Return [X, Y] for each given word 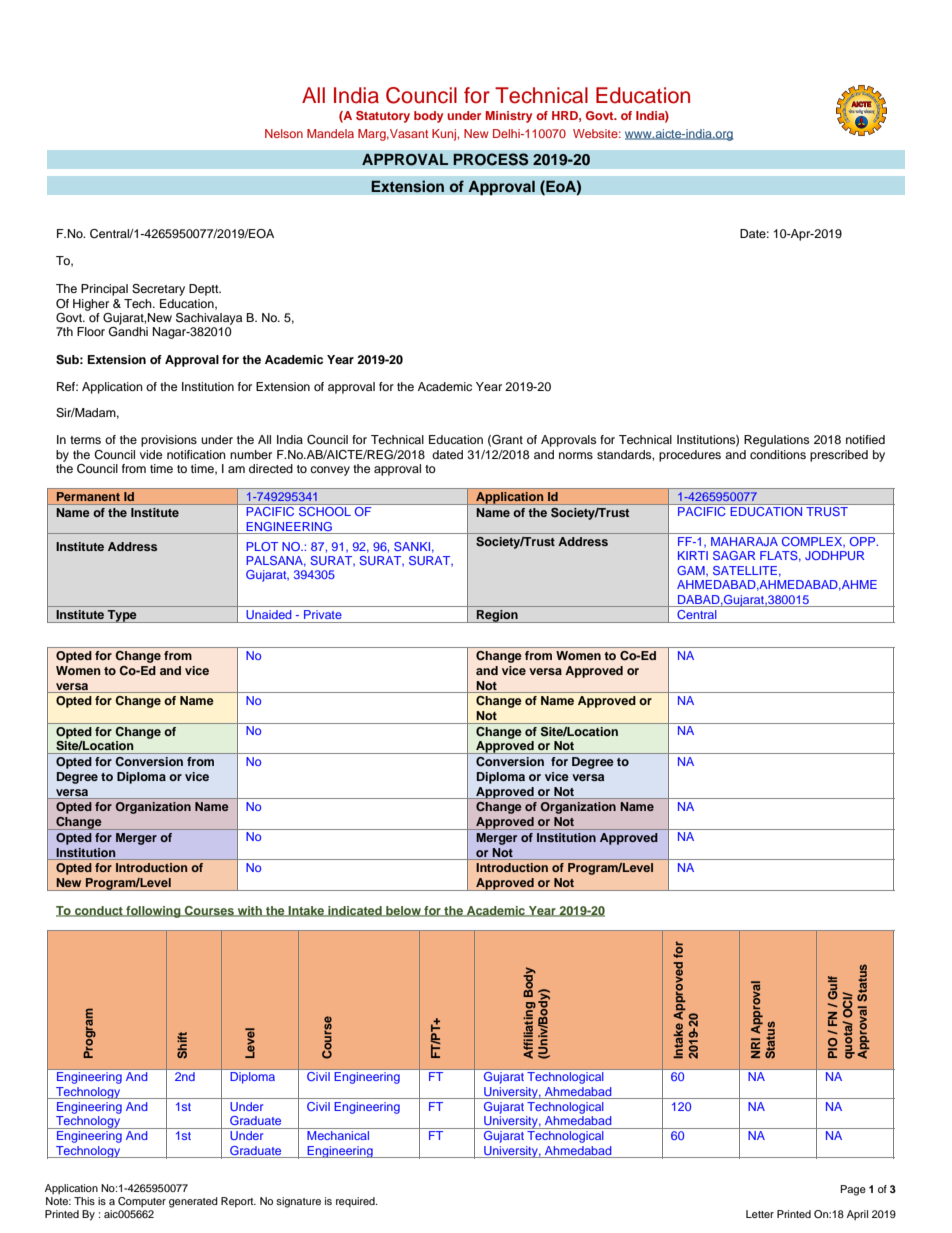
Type [122, 616]
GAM [692, 571]
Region [497, 616]
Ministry [509, 117]
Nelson [284, 133]
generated [193, 1202]
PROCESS [491, 159]
